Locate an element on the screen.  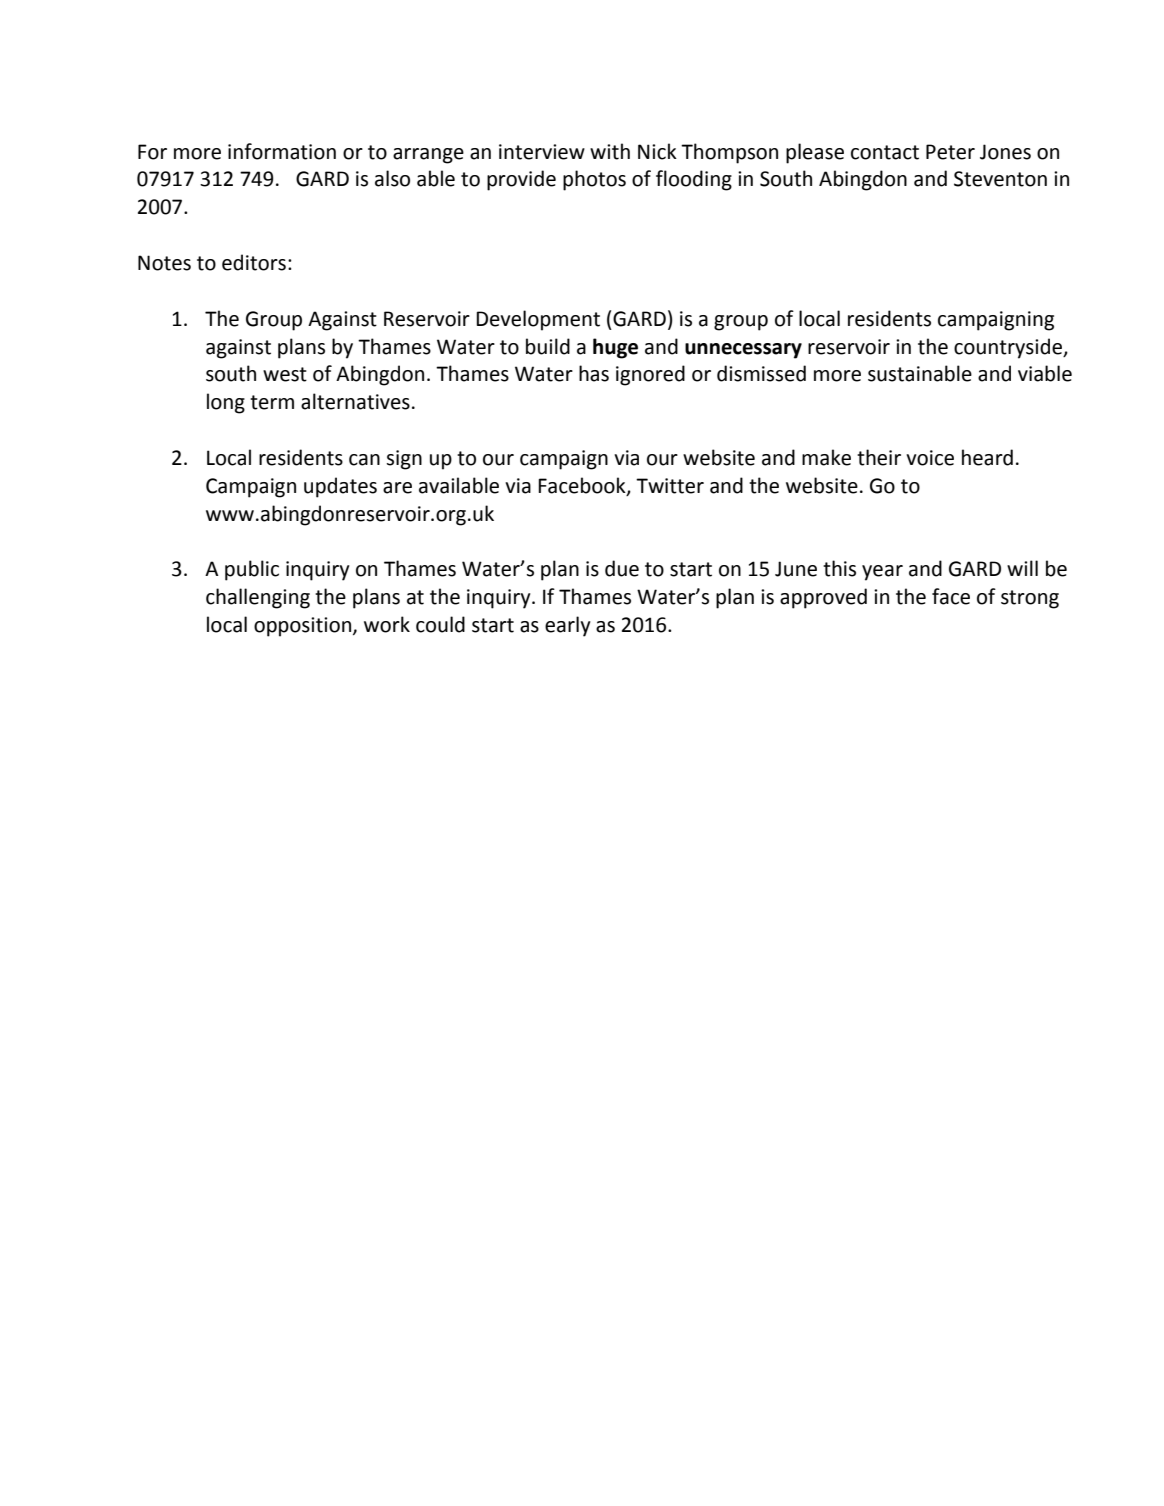
with is located at coordinates (610, 151).
